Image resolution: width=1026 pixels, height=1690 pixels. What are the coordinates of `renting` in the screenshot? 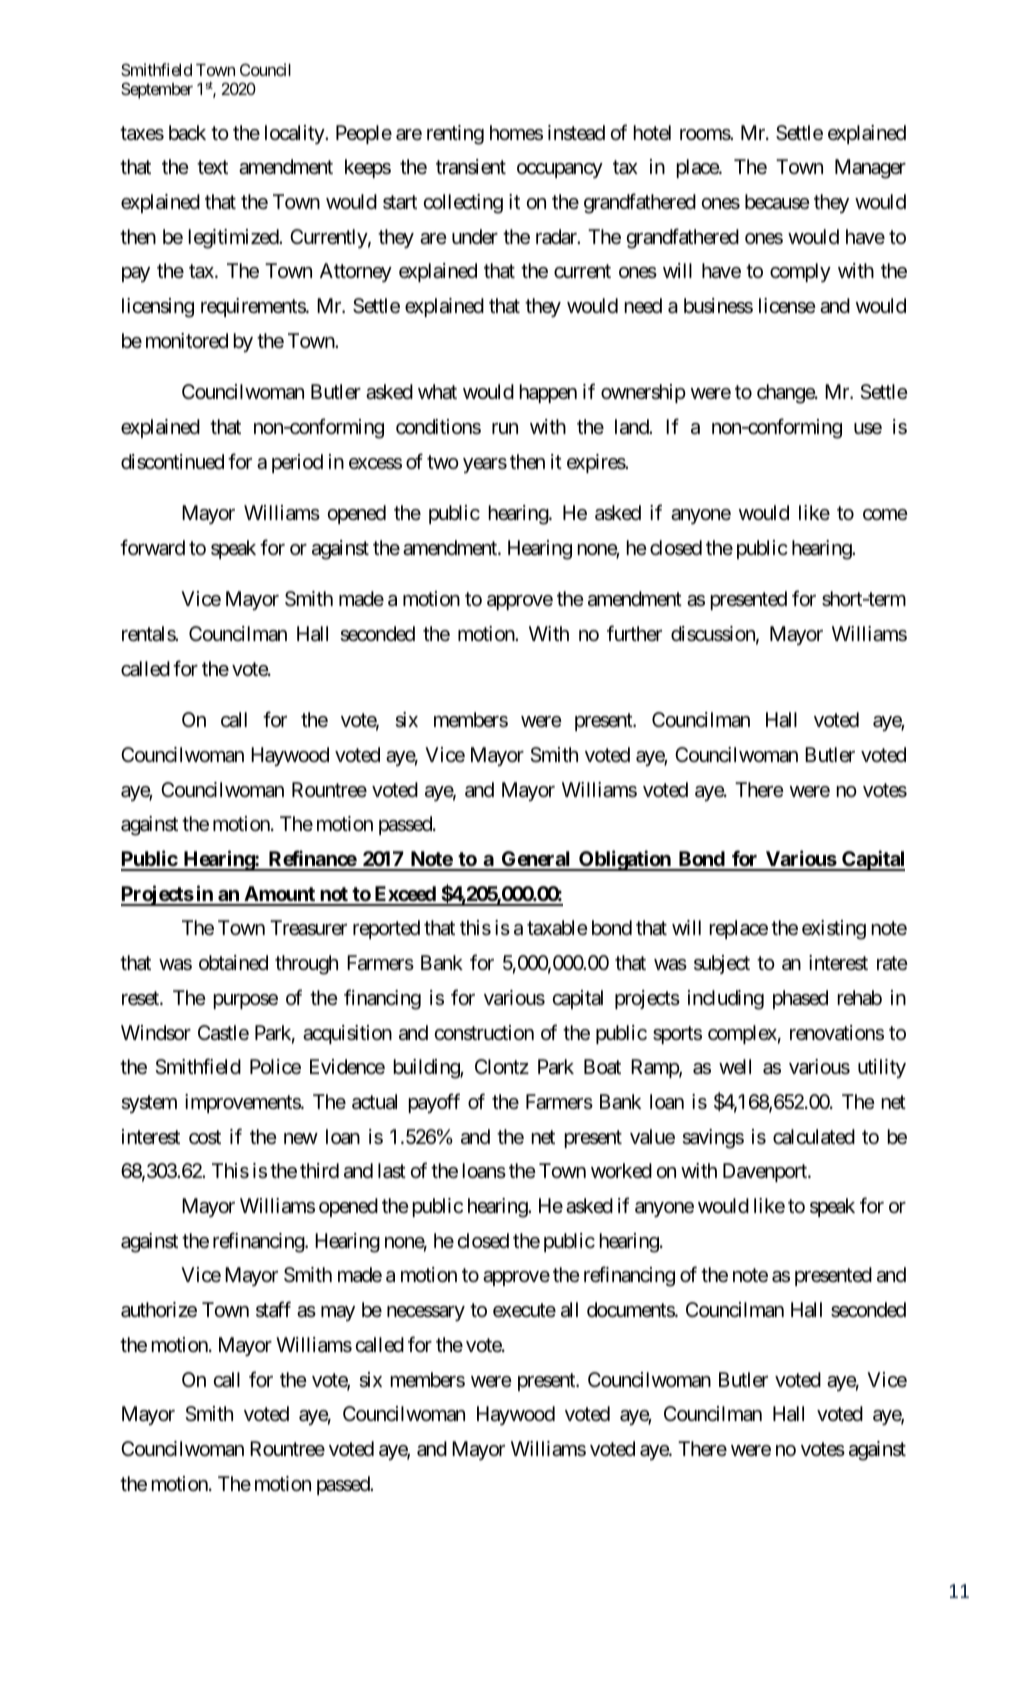 It's located at (455, 135).
